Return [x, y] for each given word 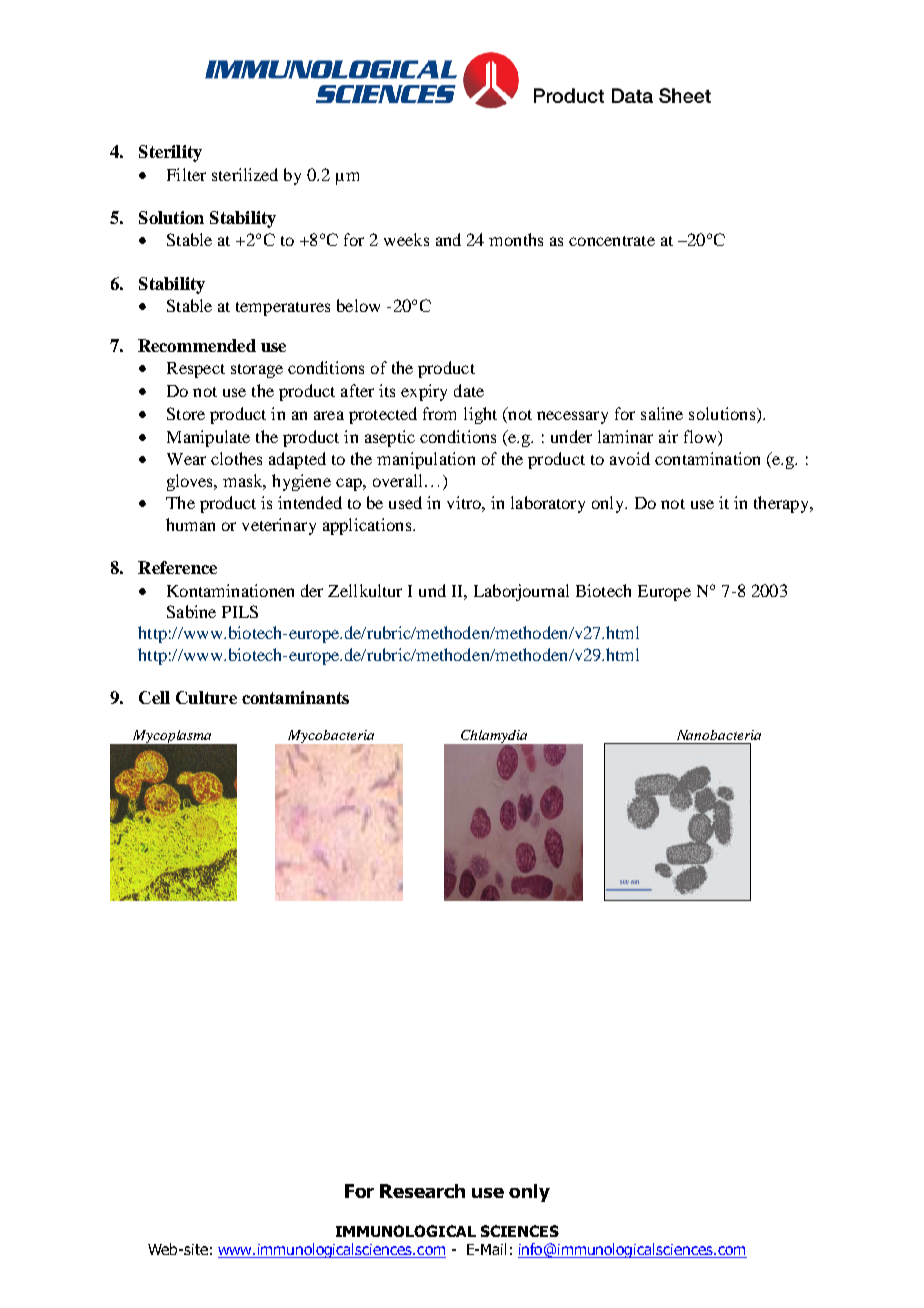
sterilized [245, 174]
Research [422, 1191]
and [448, 239]
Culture [206, 697]
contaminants [295, 697]
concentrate [612, 241]
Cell [154, 697]
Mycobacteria [331, 738]
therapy [782, 504]
